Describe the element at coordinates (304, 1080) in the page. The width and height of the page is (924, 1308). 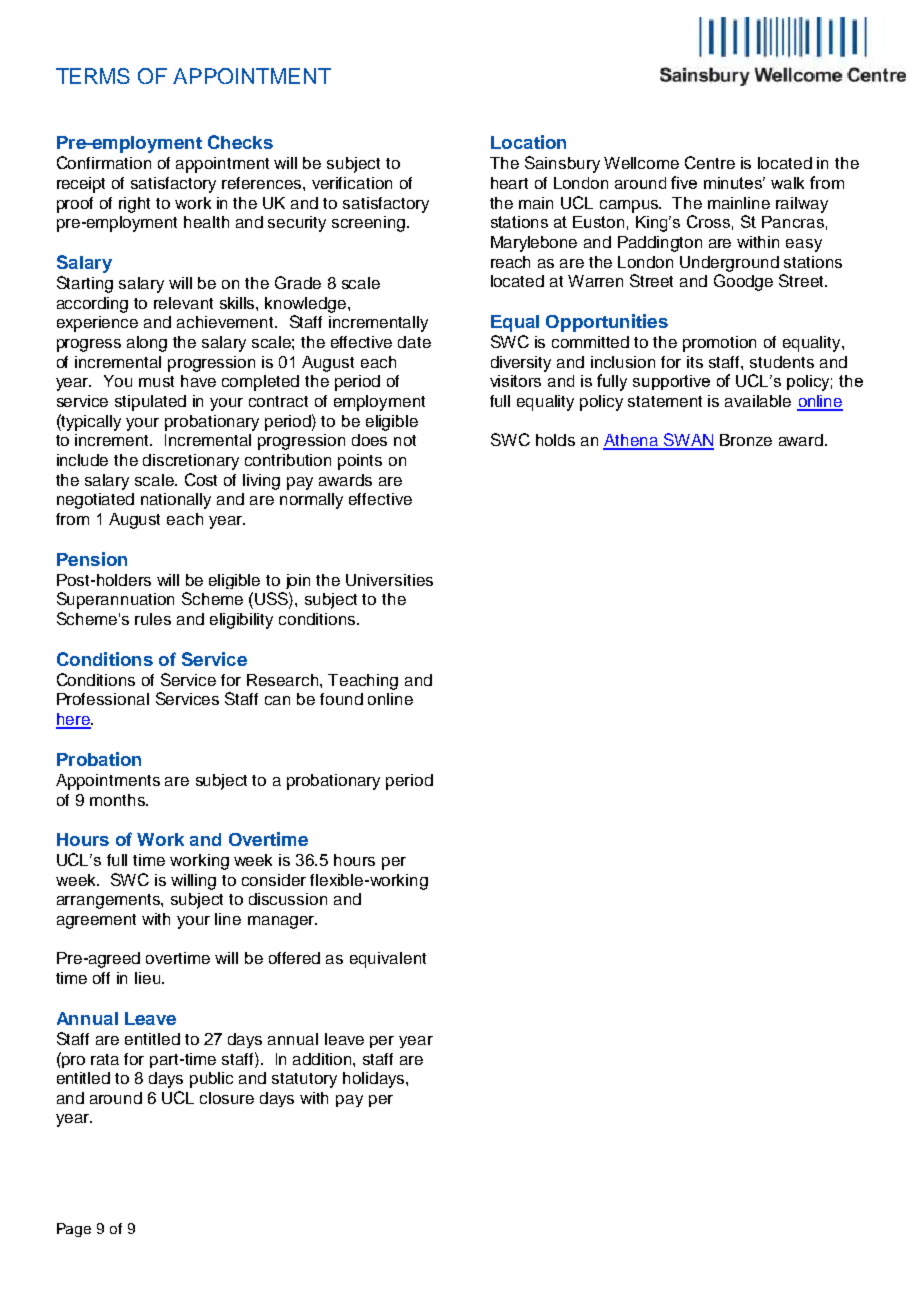
I see `statutory` at that location.
